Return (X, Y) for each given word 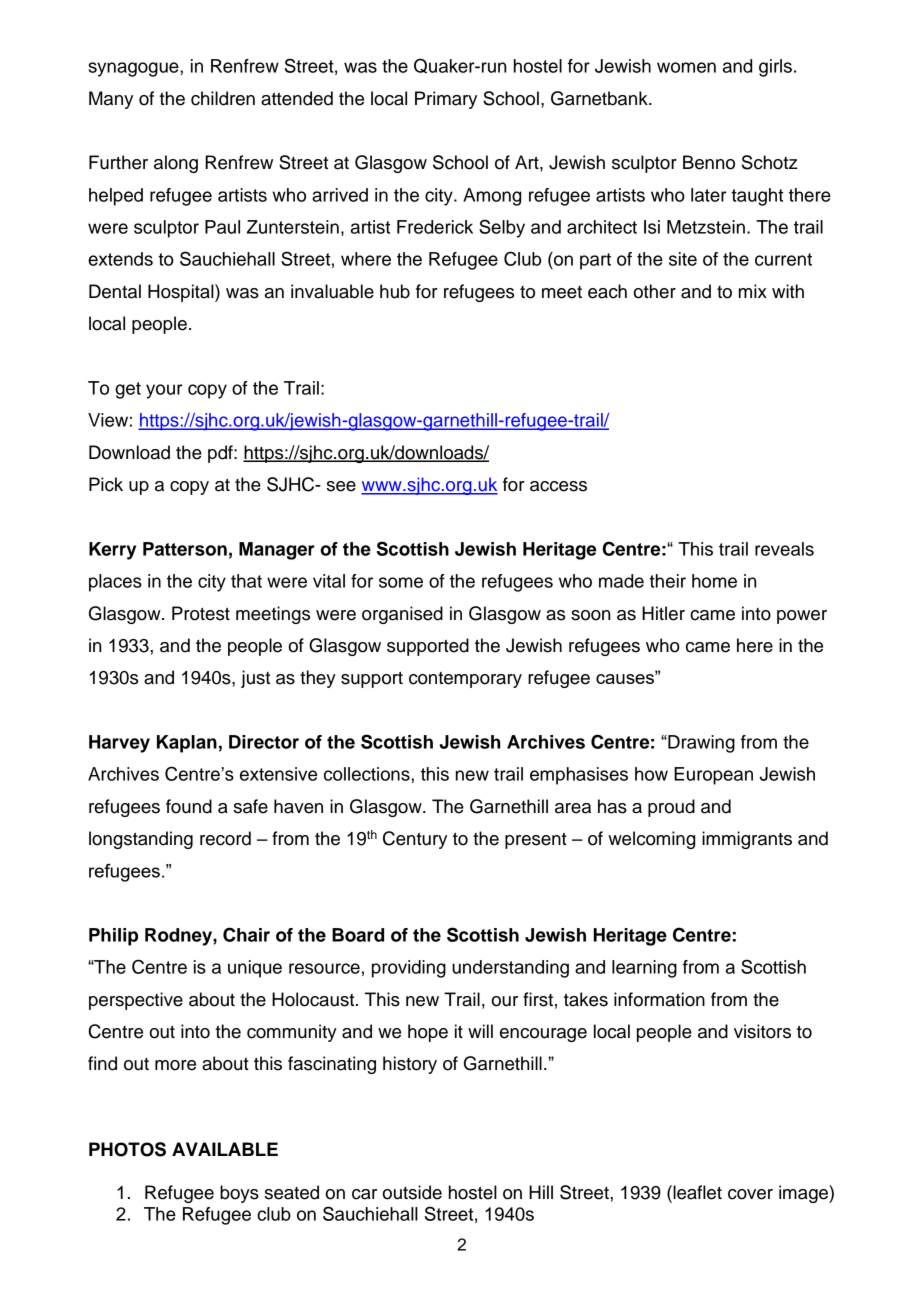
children (223, 98)
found (189, 806)
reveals (784, 549)
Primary (446, 100)
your (164, 391)
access (558, 486)
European (713, 776)
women (686, 67)
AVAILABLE (225, 1149)
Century (415, 840)
